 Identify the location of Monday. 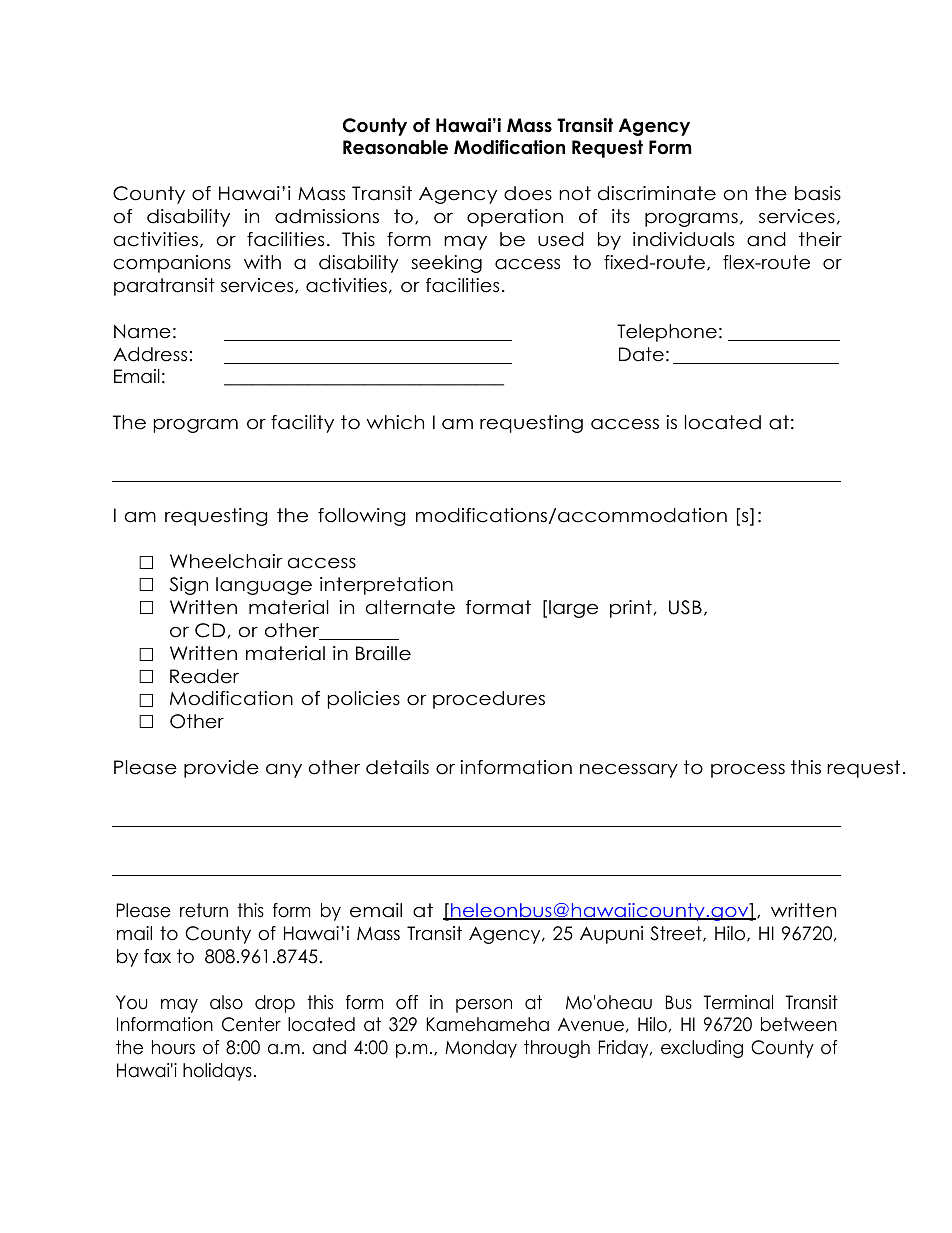
(481, 1049).
